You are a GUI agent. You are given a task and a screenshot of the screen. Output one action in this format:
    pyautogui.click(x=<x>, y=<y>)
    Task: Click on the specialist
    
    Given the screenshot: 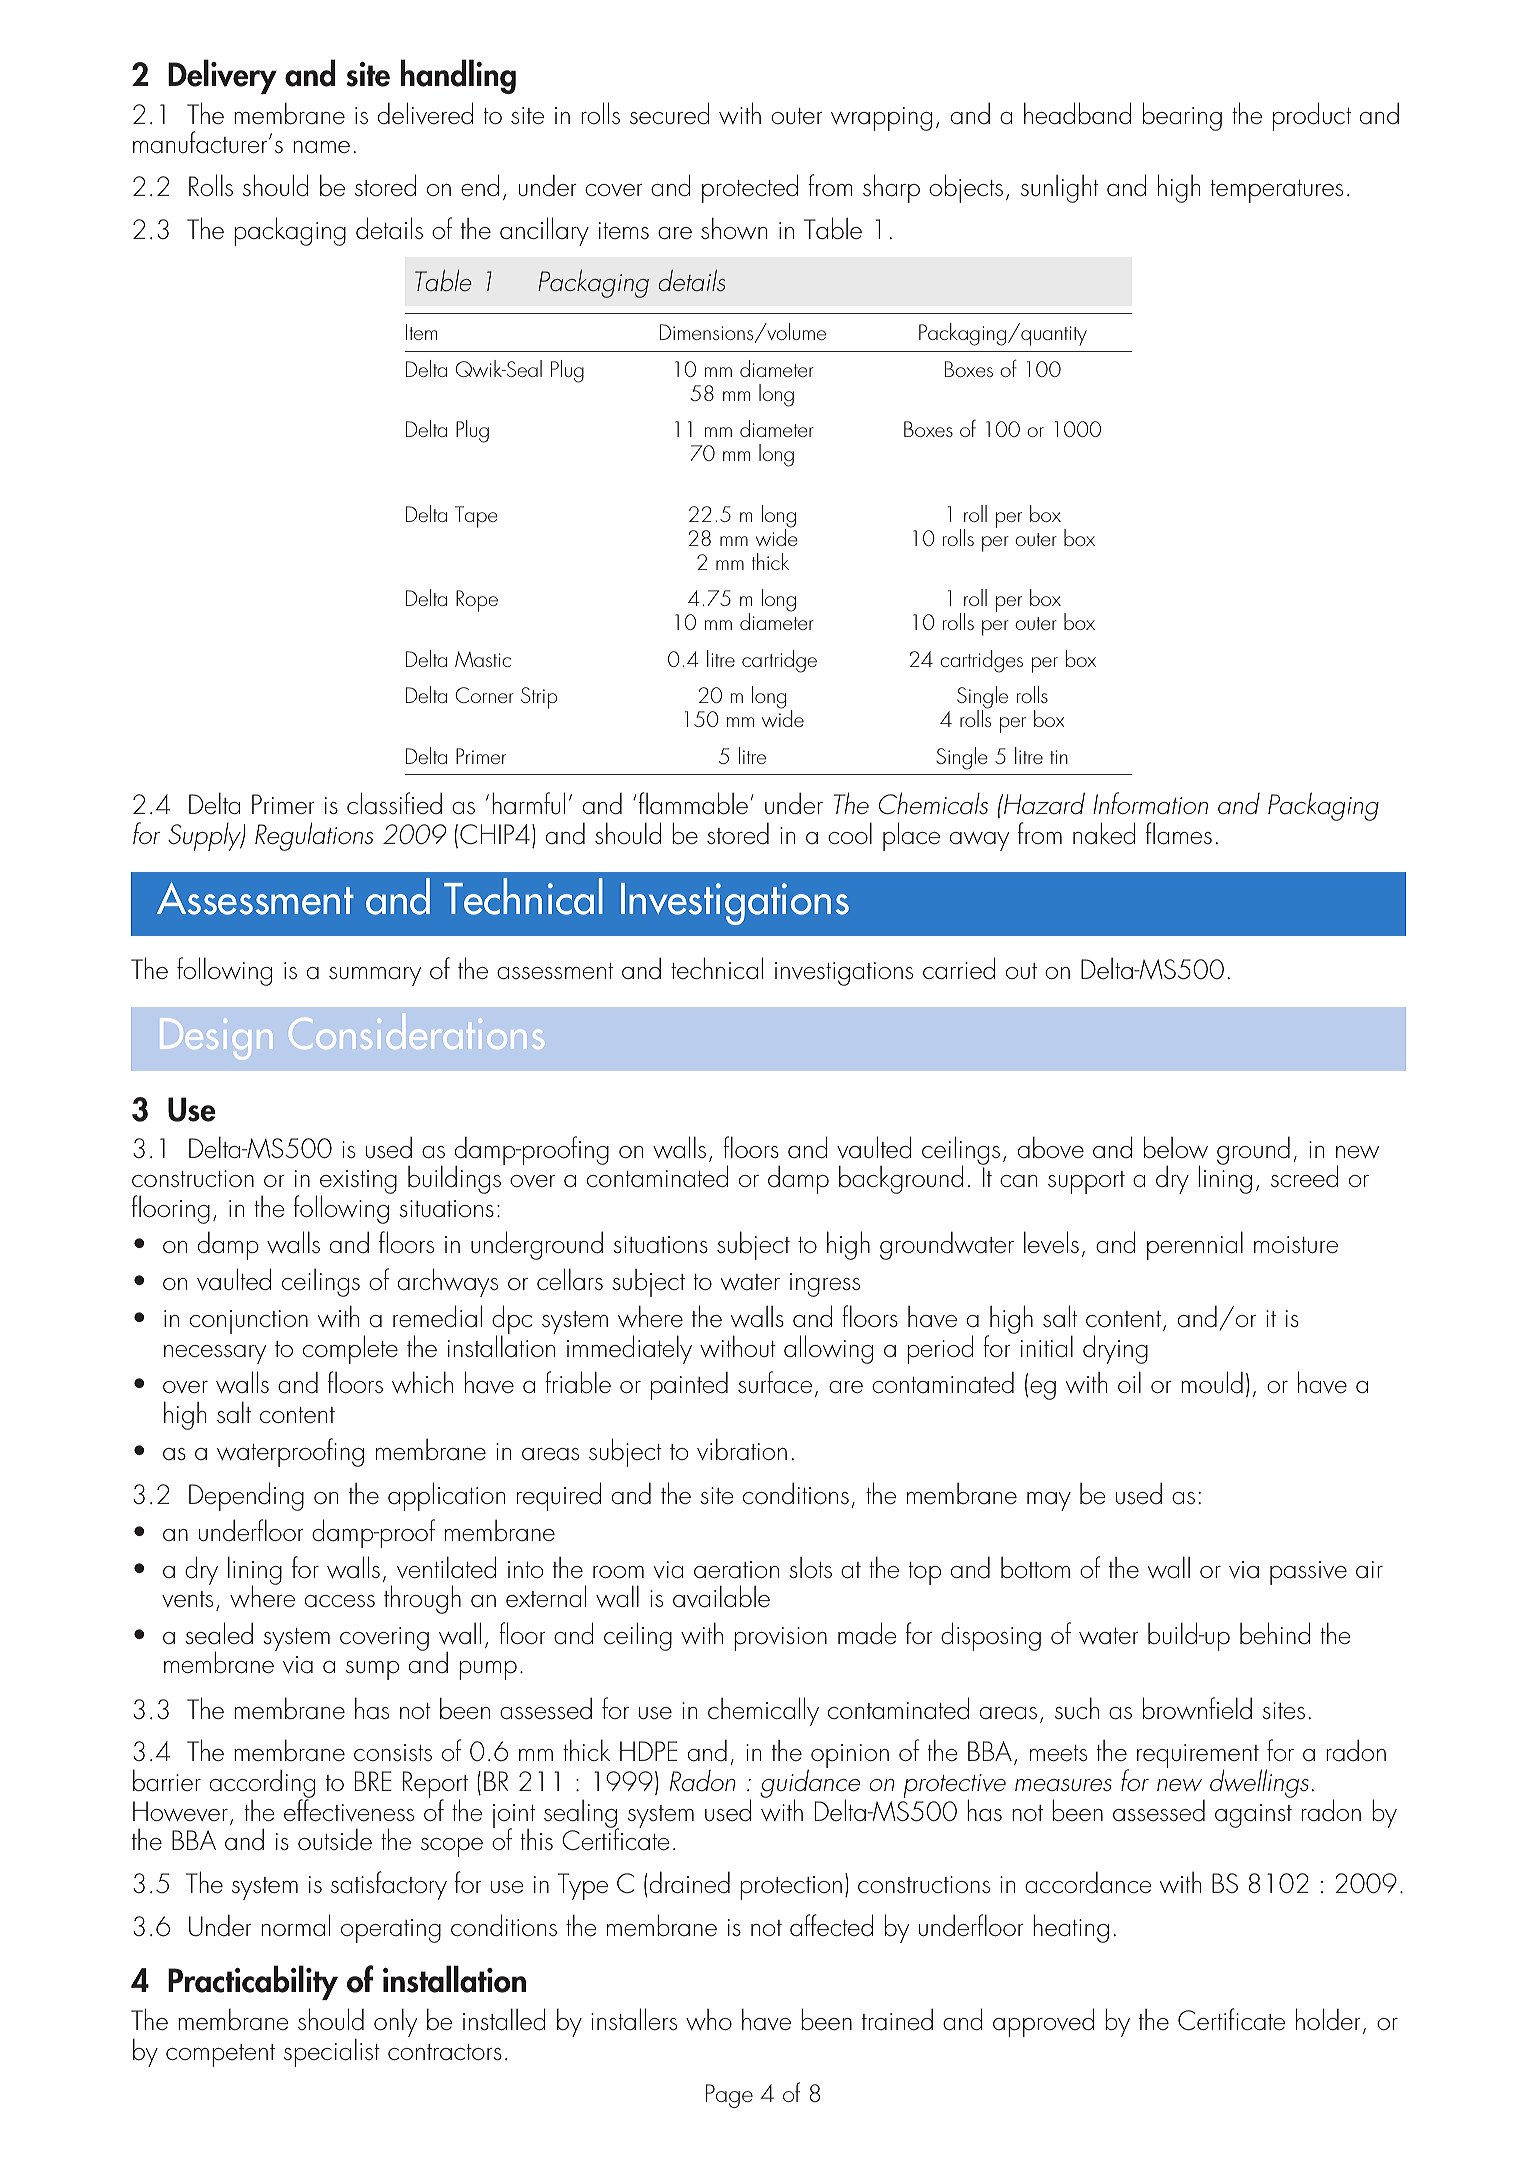 What is the action you would take?
    pyautogui.click(x=332, y=2052)
